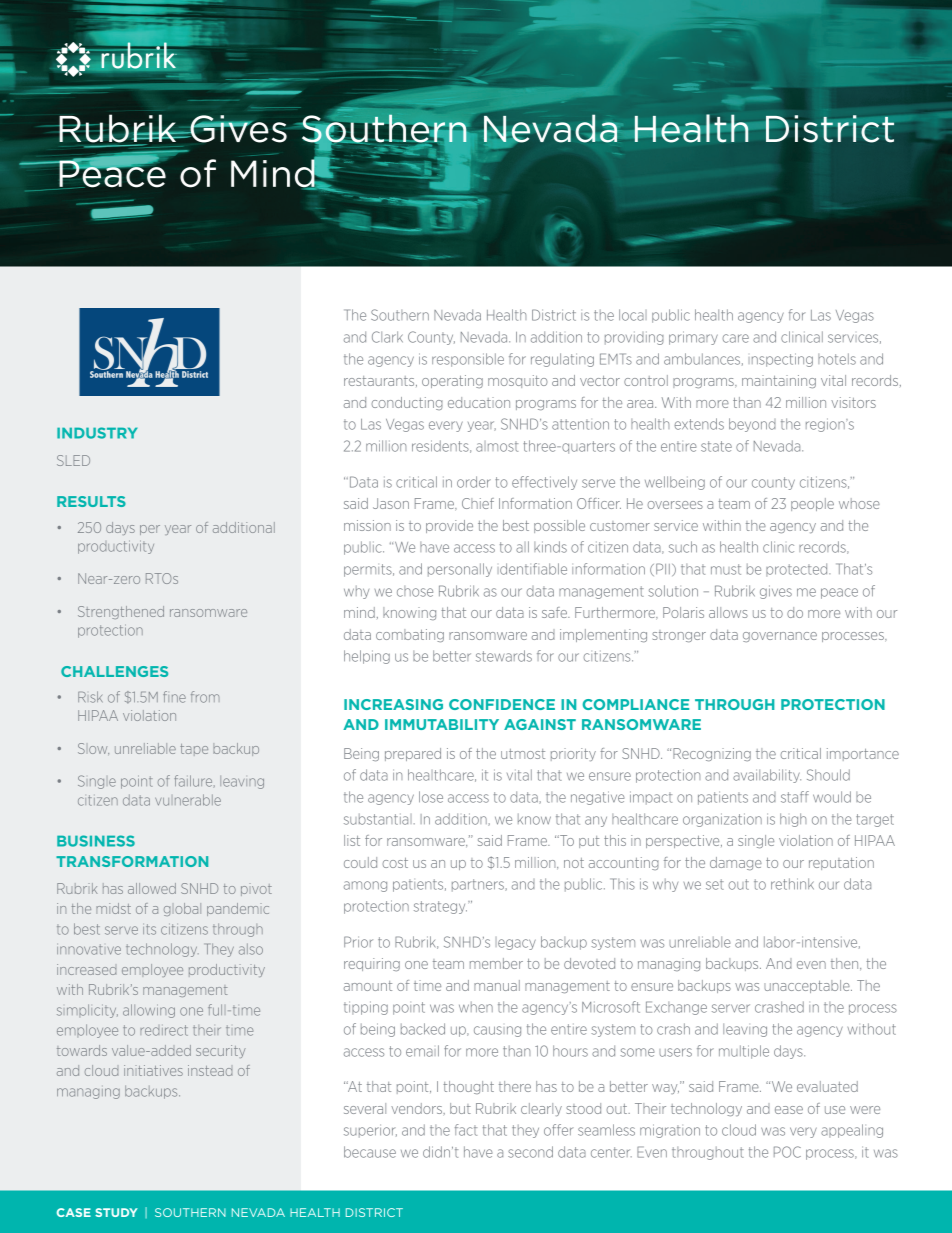 The height and width of the page is (1233, 952). Describe the element at coordinates (468, 360) in the page. I see `responsible` at that location.
